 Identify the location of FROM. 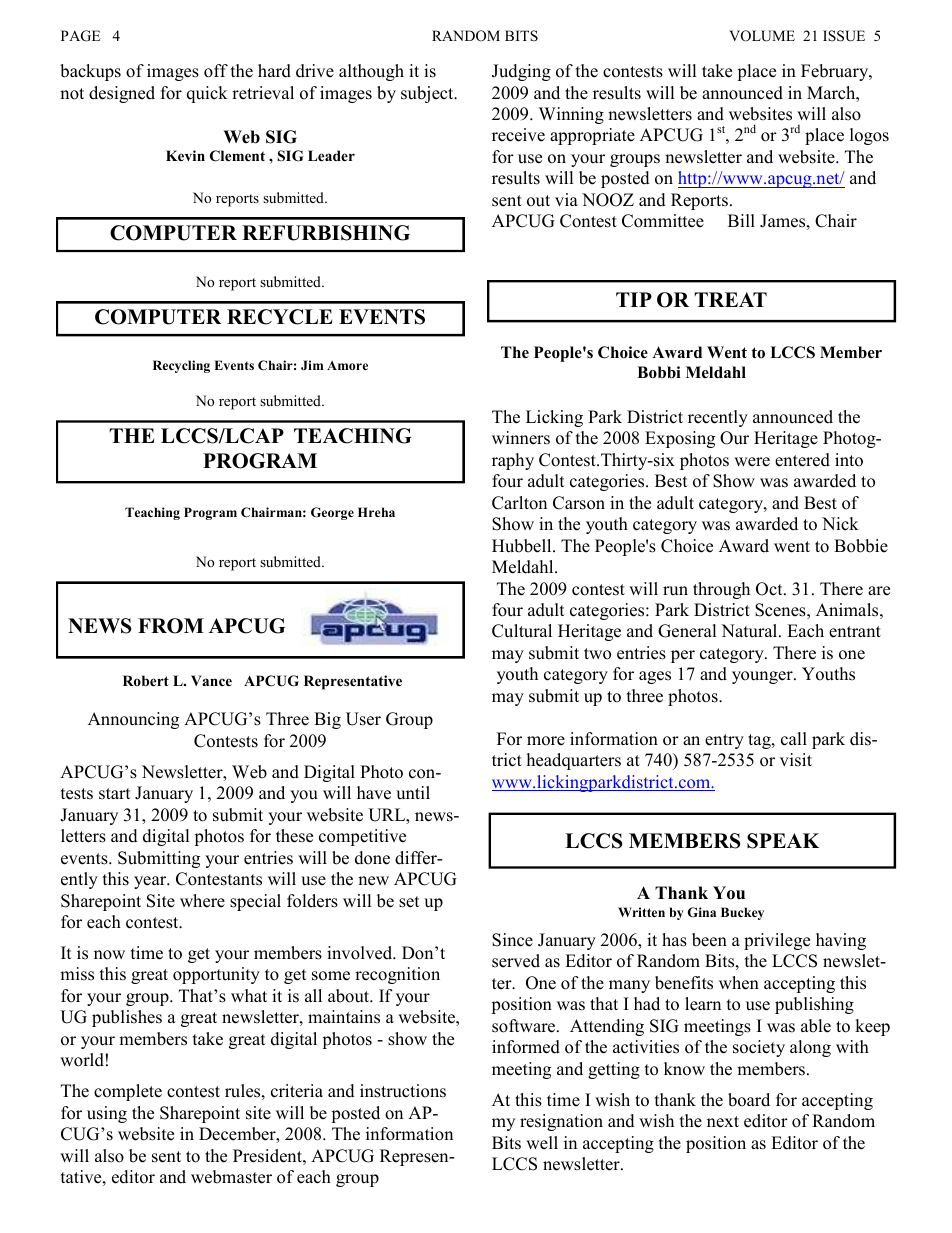
(171, 626).
